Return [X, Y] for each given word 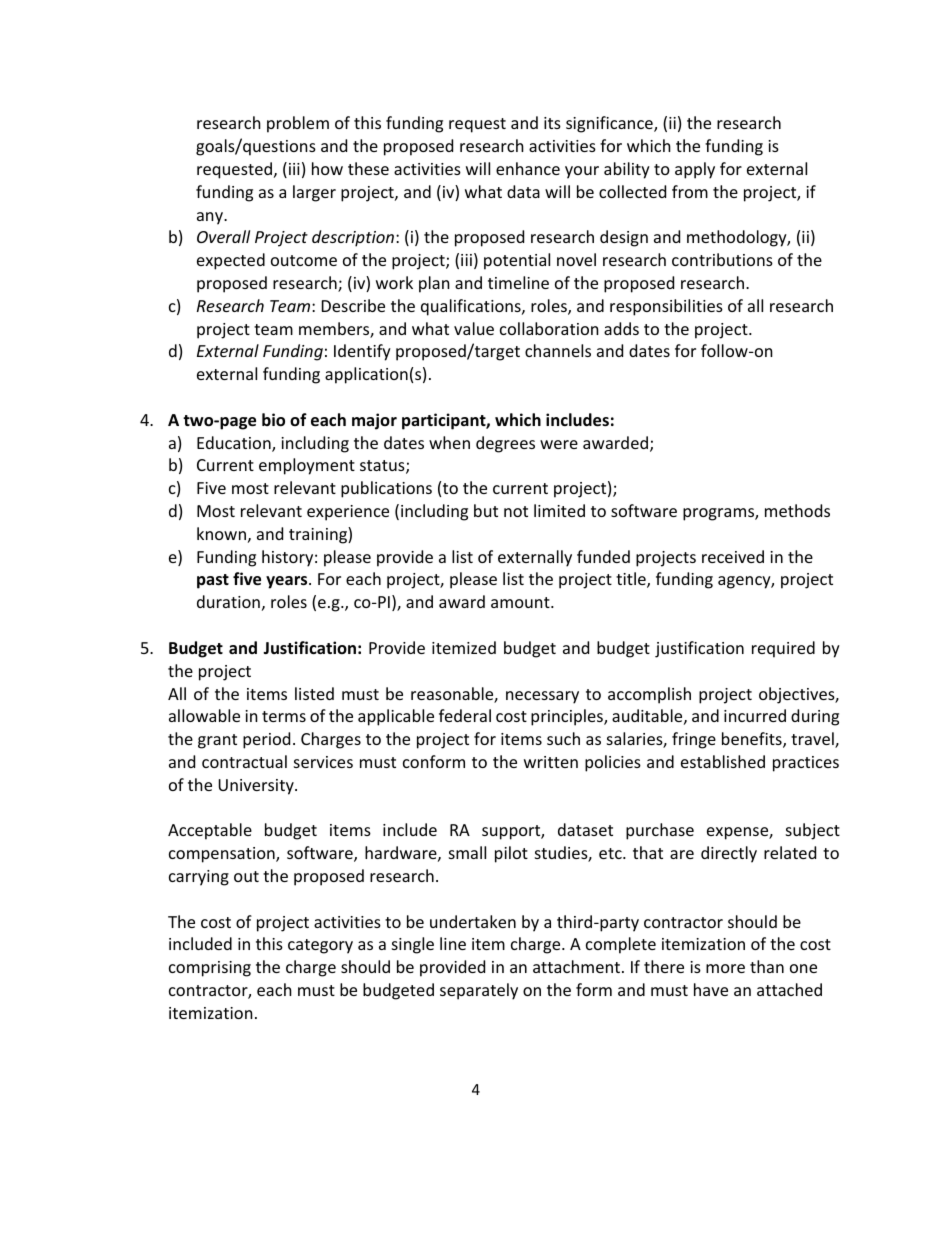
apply [695, 170]
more [725, 968]
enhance [528, 168]
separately [479, 991]
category [320, 946]
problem [298, 124]
